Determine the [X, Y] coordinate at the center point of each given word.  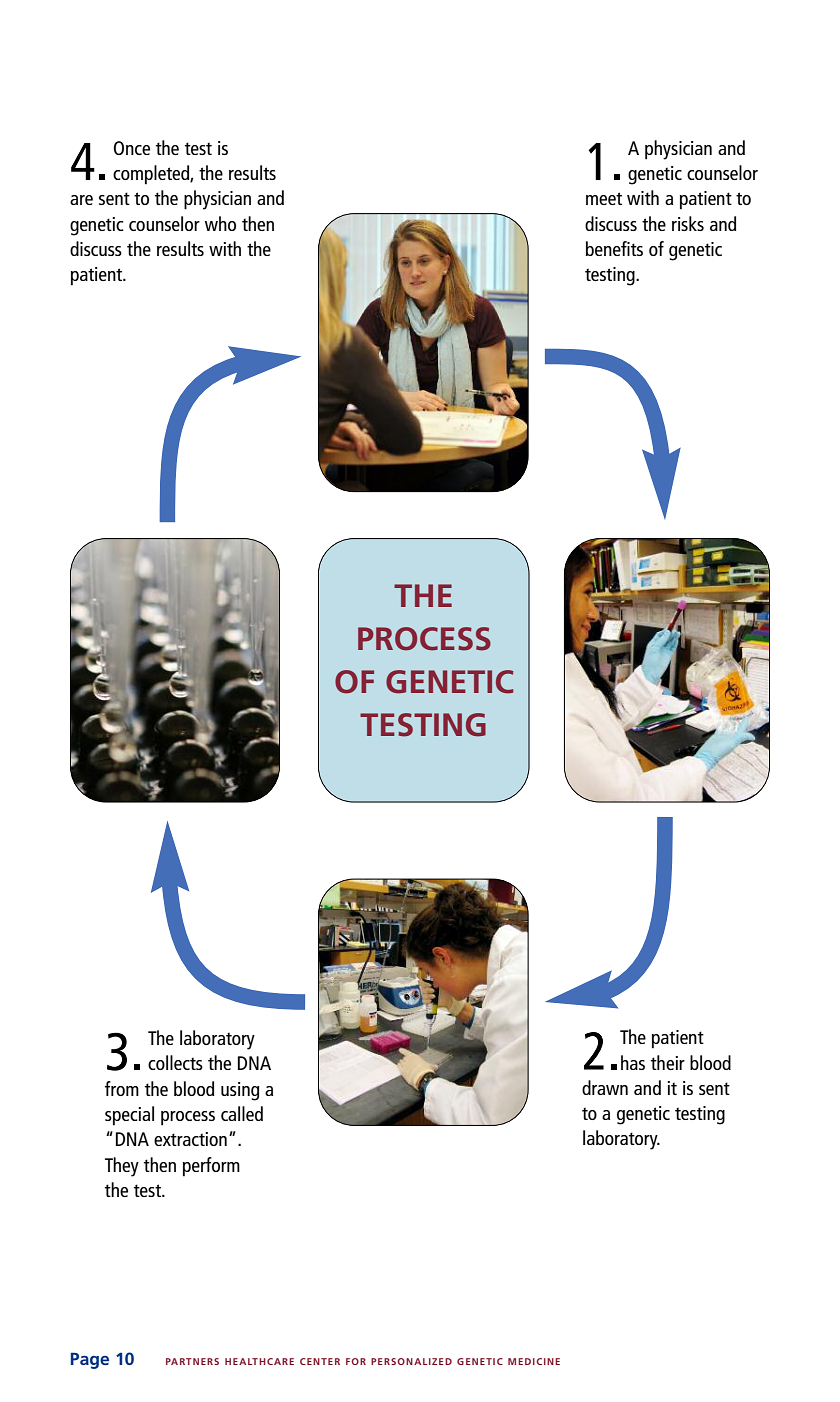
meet [604, 198]
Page [90, 1360]
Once [132, 148]
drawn [605, 1087]
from [122, 1088]
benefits [614, 248]
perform [211, 1167]
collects [175, 1062]
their [668, 1062]
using [240, 1091]
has [633, 1062]
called [242, 1113]
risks [688, 223]
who [220, 223]
